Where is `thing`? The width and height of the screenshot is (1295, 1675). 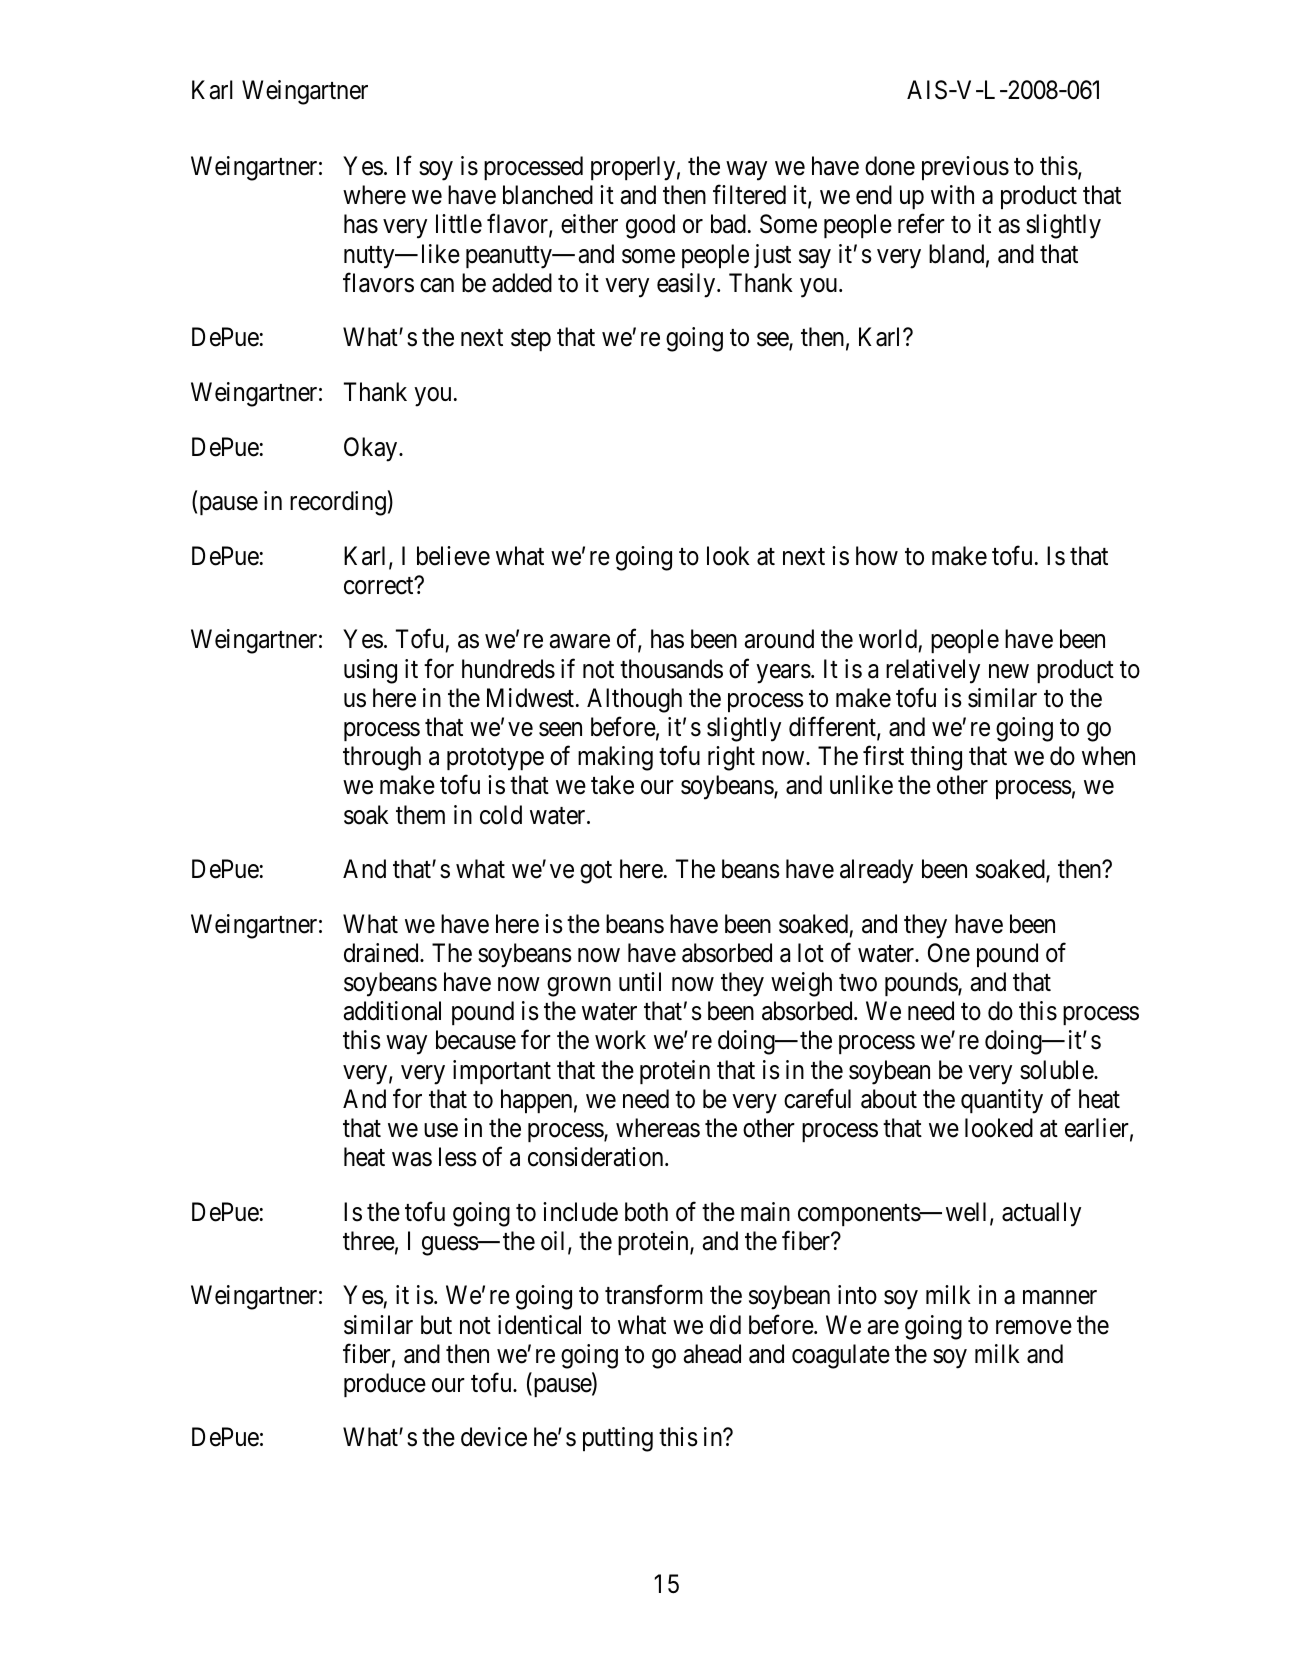 thing is located at coordinates (936, 758).
